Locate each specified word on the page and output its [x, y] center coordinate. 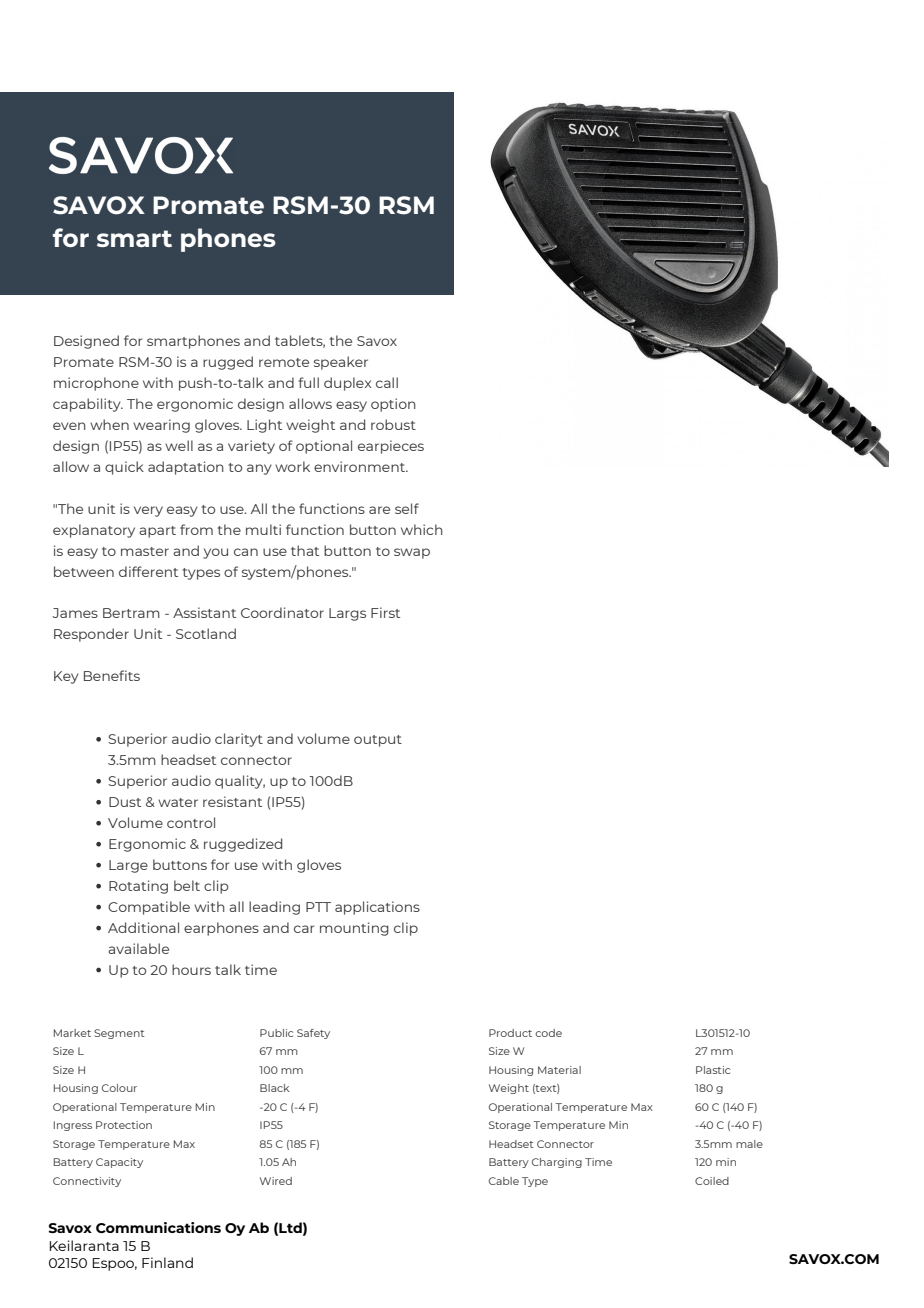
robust [393, 424]
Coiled [712, 1181]
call [387, 382]
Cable [504, 1181]
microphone [96, 384]
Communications [158, 1227]
